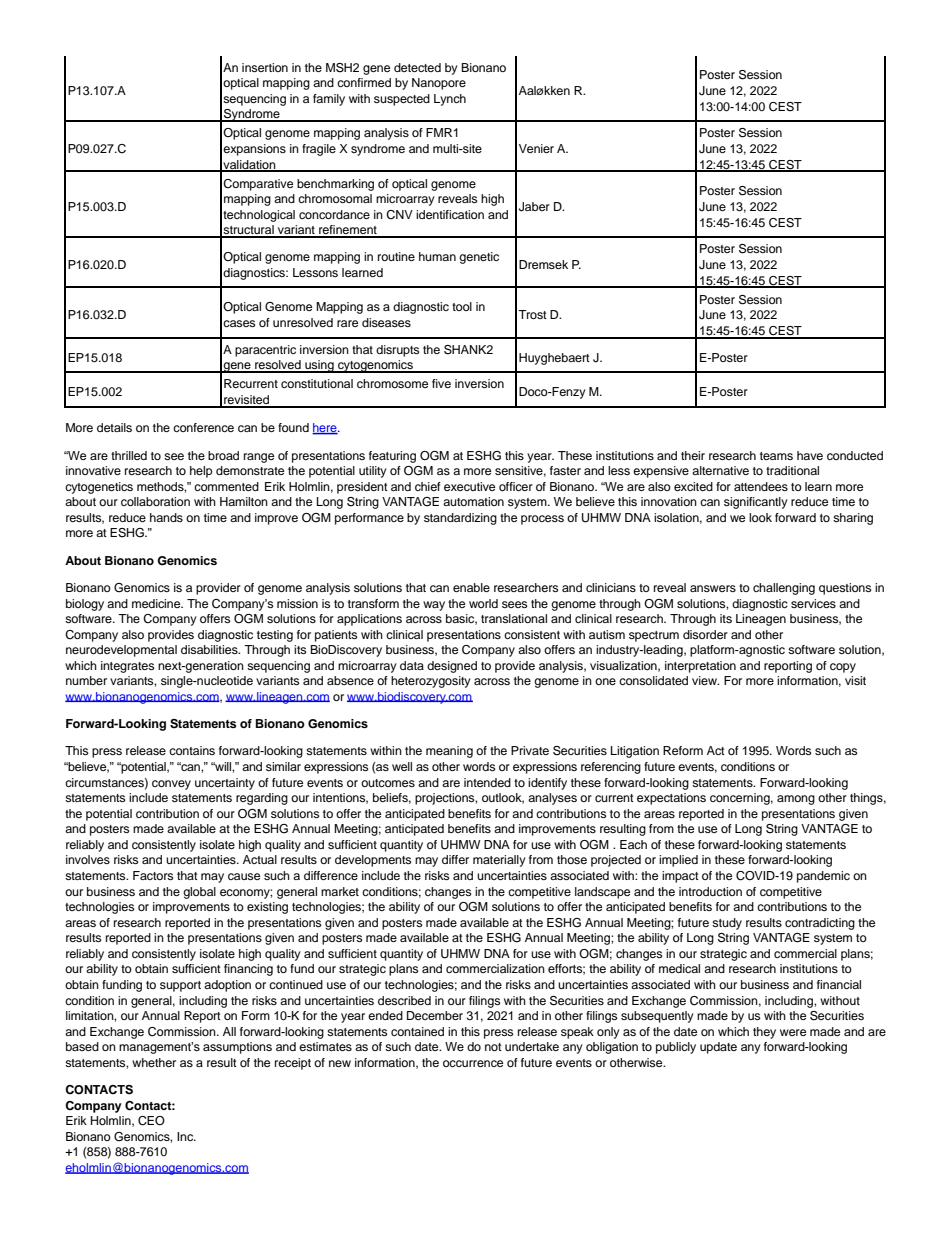  I want to click on automation, so click(473, 501).
